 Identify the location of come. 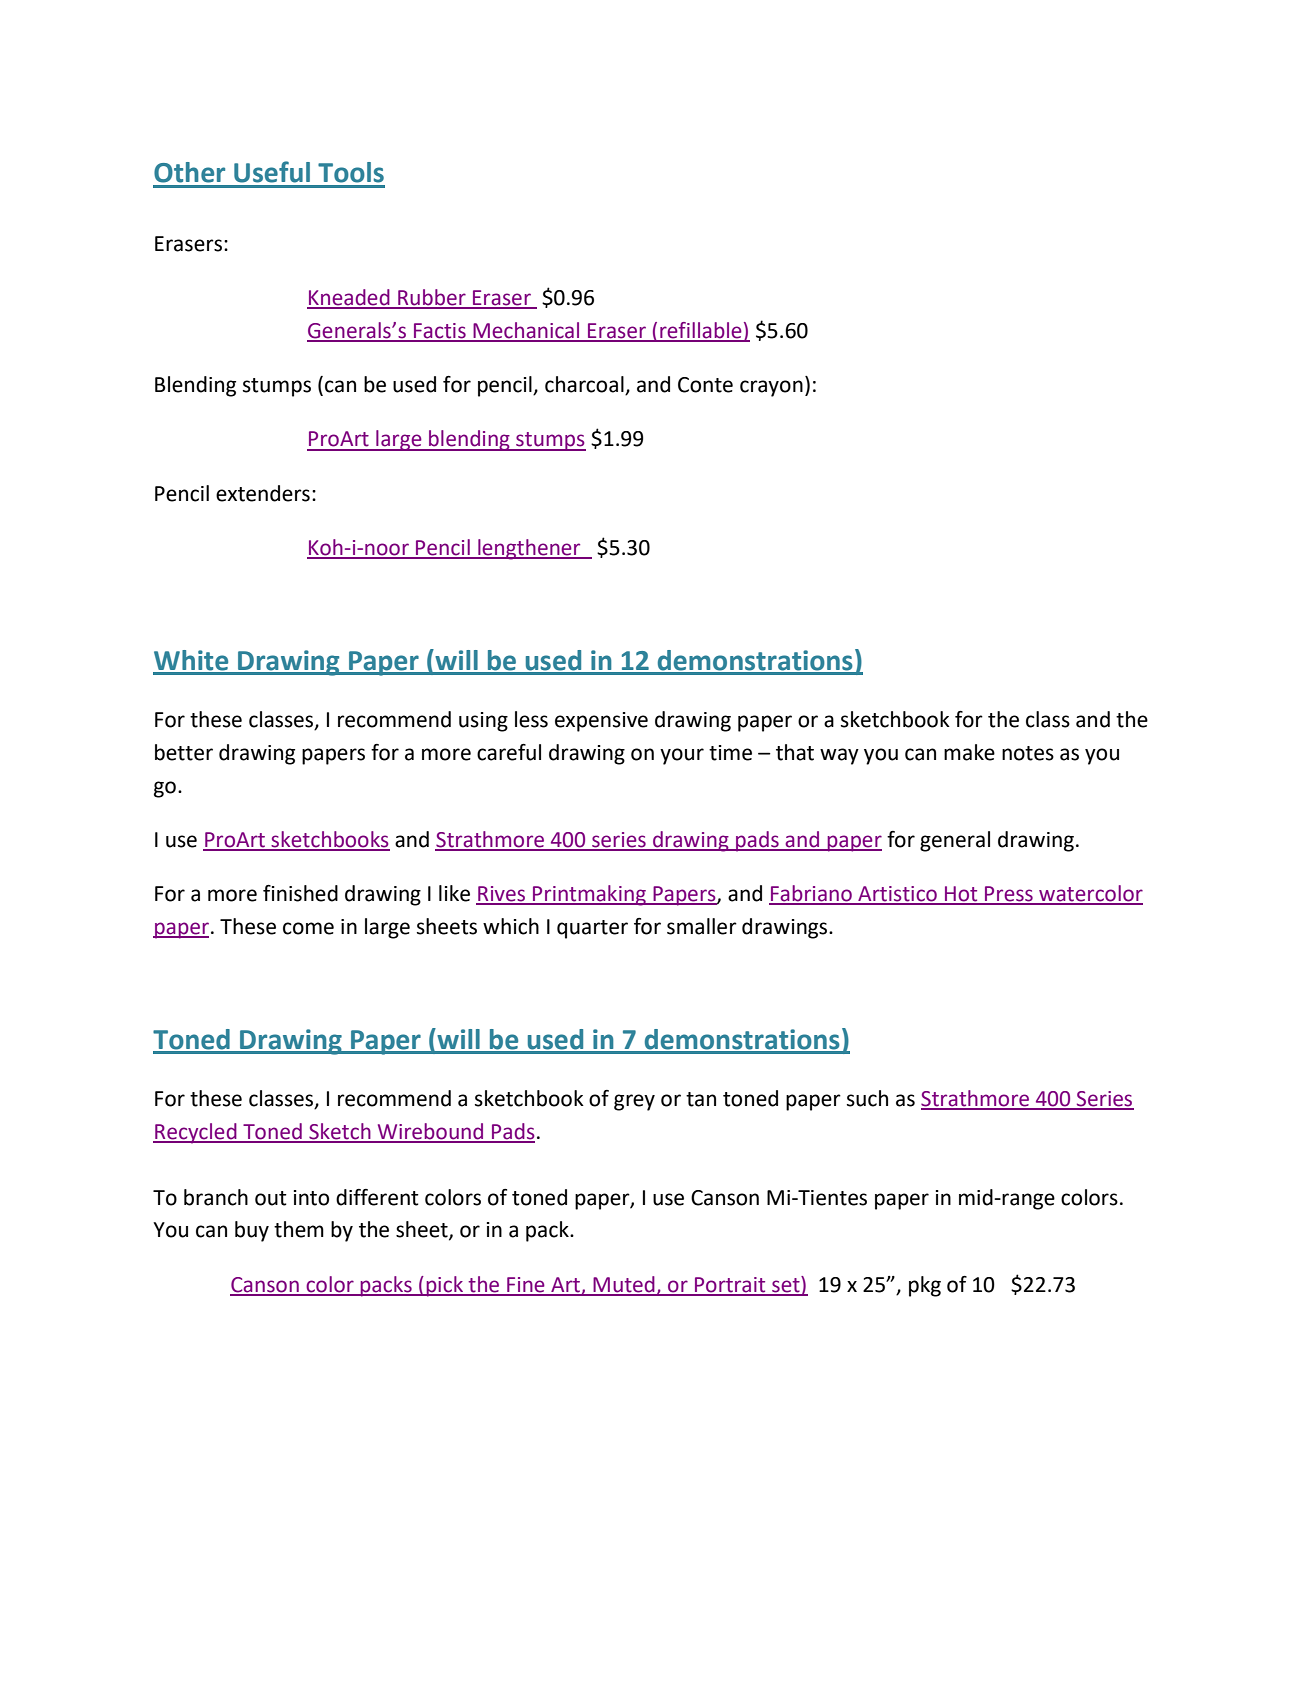
(308, 928).
